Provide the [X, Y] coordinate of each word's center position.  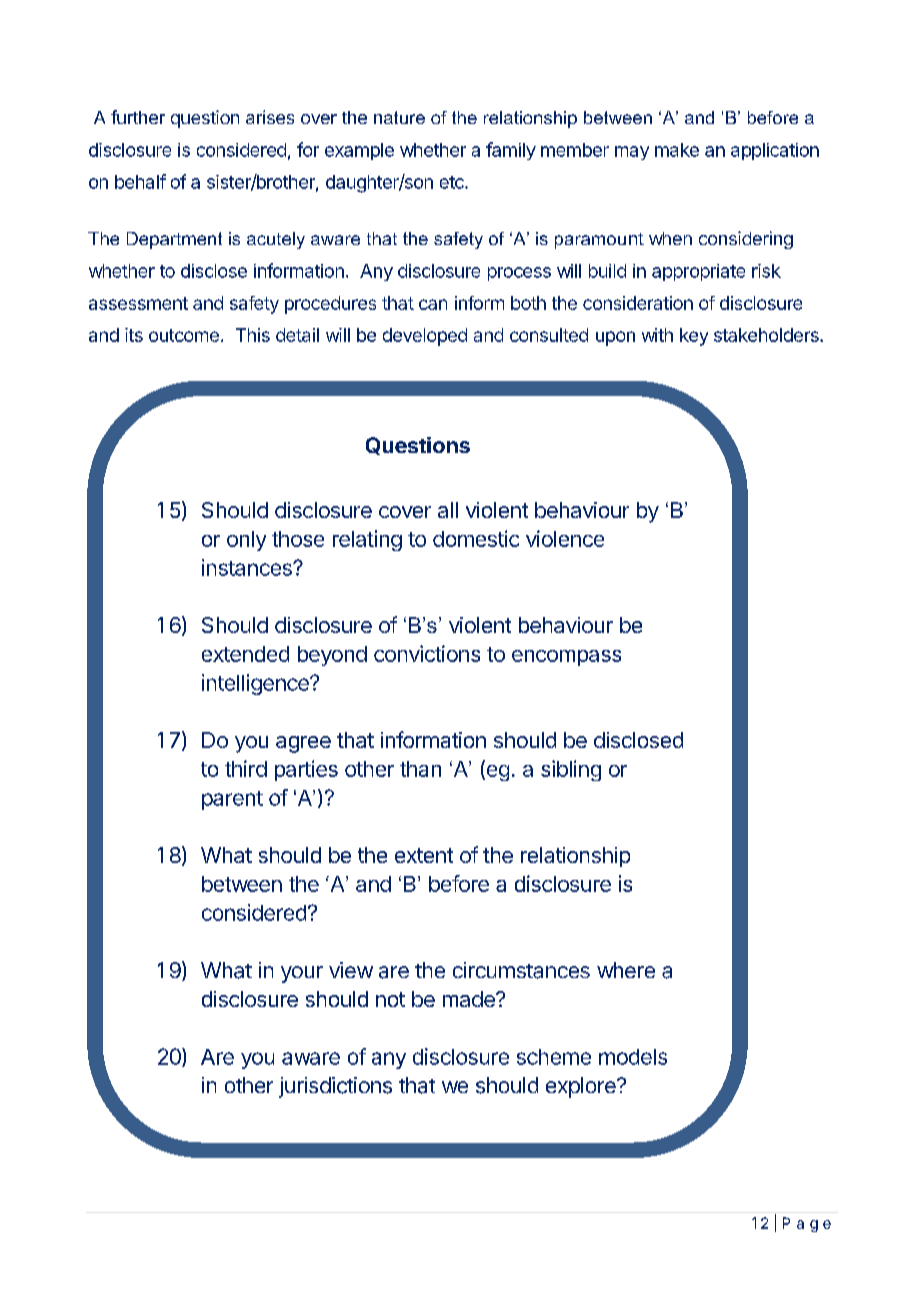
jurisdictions [335, 1087]
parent [232, 800]
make [677, 150]
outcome [184, 335]
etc [453, 182]
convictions [427, 653]
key [694, 337]
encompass [566, 658]
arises [270, 117]
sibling [571, 770]
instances [248, 567]
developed [425, 337]
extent [424, 855]
